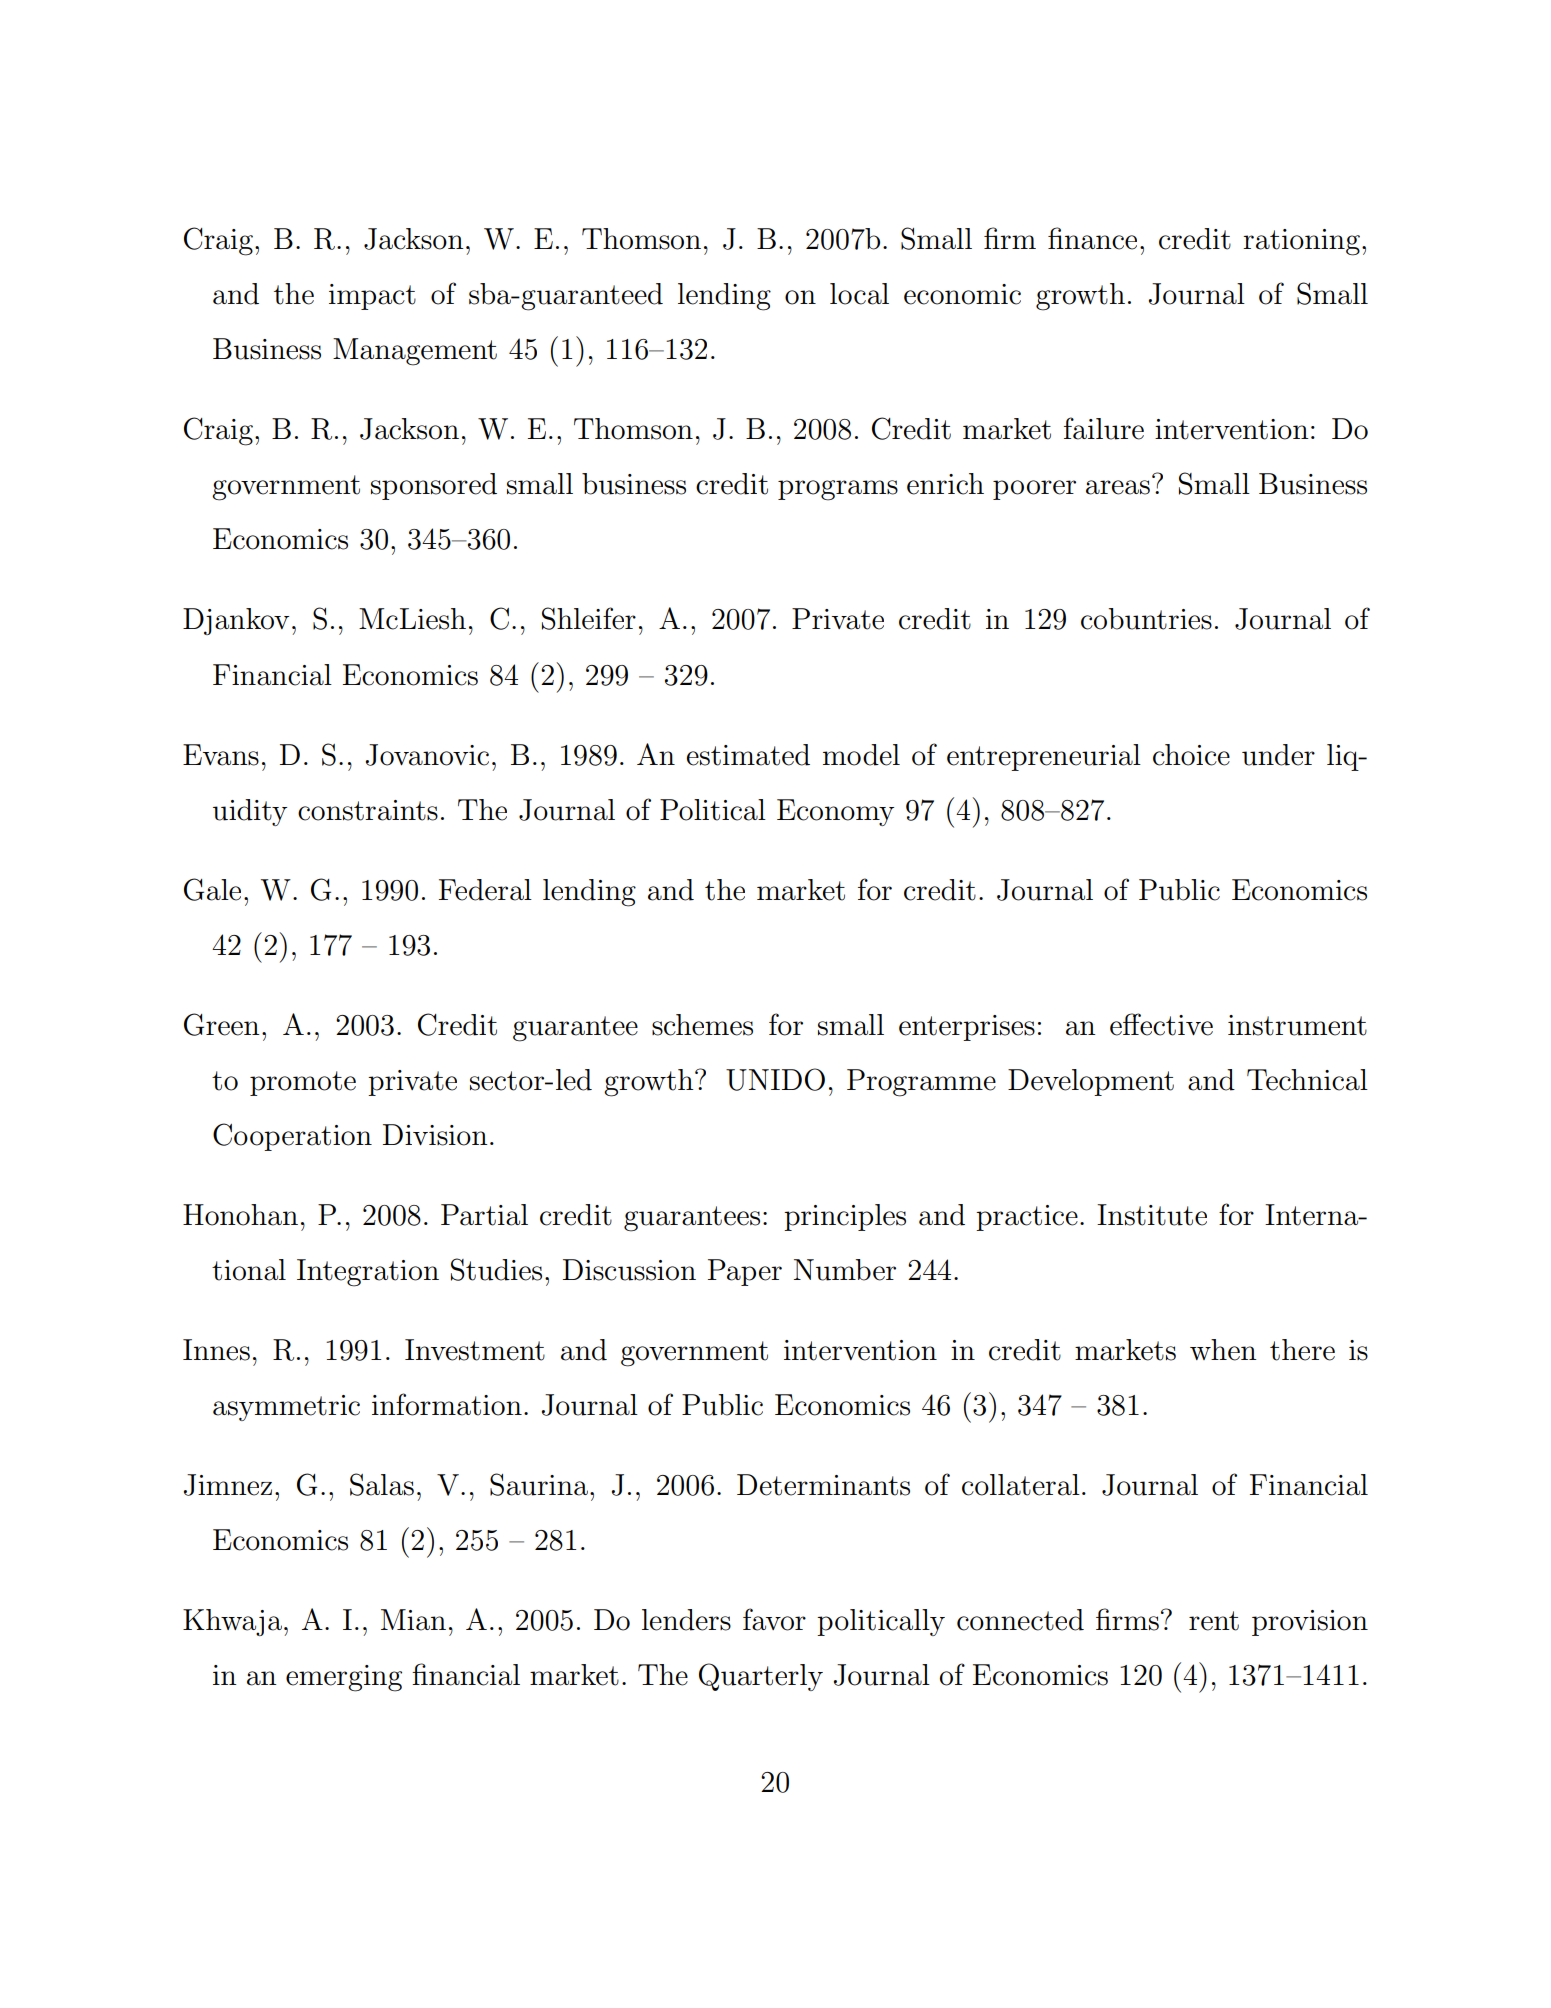  Describe the element at coordinates (774, 1619) in the image. I see `favor` at that location.
